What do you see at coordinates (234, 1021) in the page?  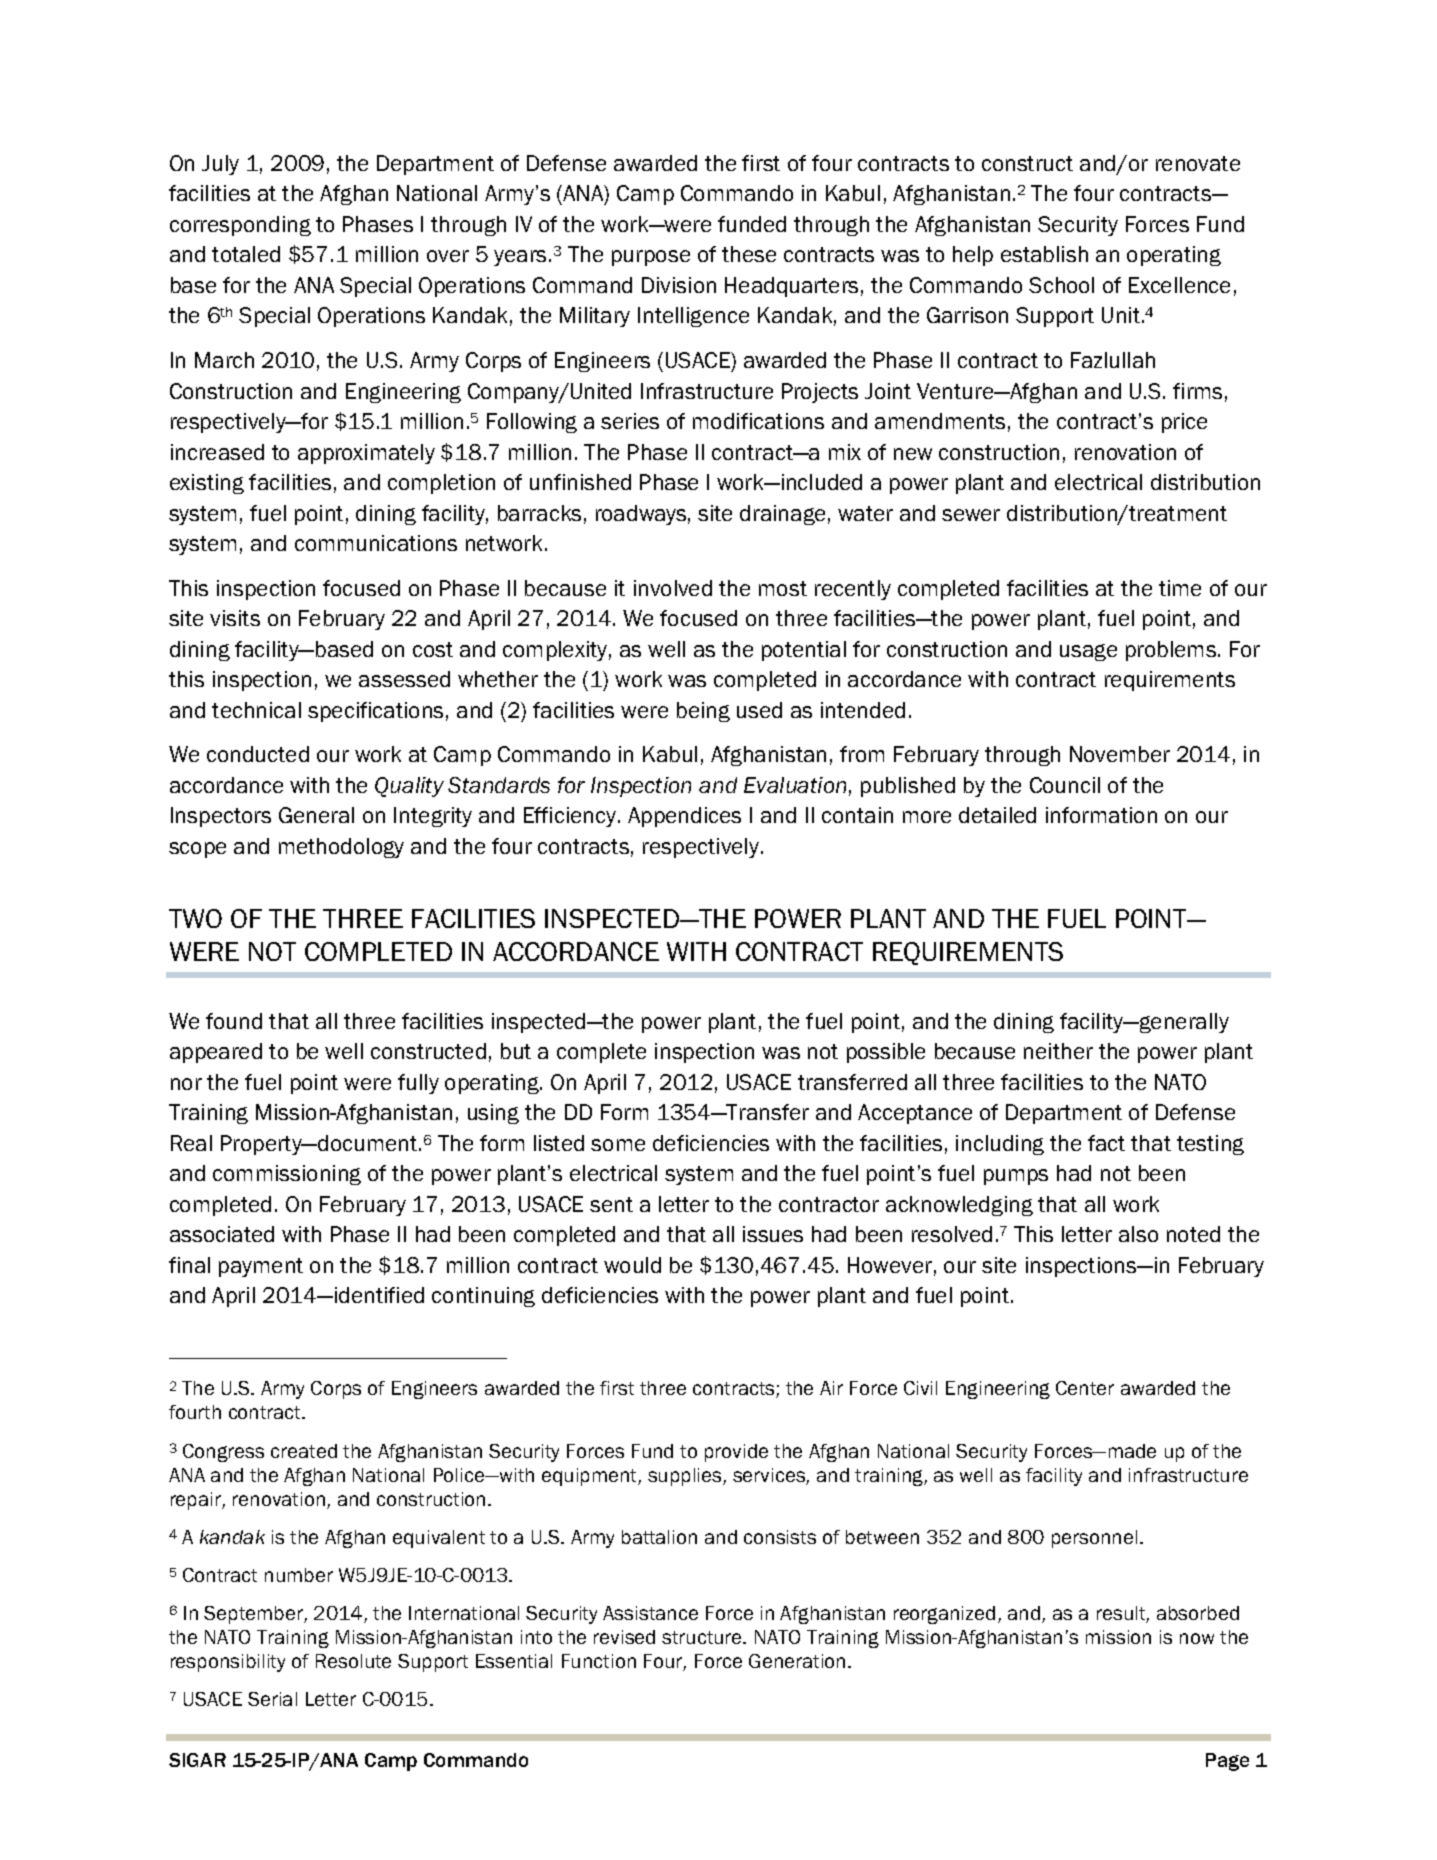 I see `found` at bounding box center [234, 1021].
